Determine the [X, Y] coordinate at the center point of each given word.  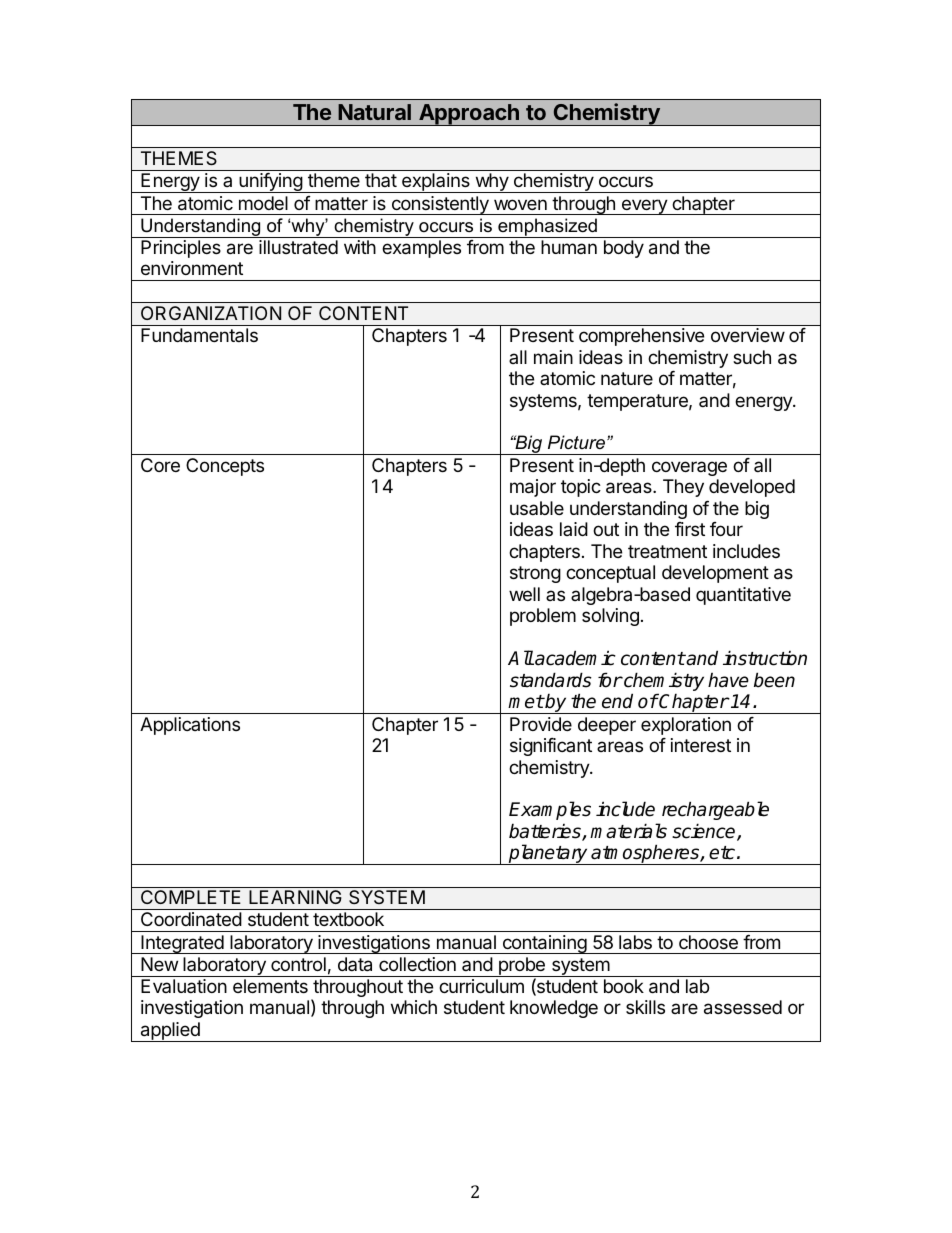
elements [270, 986]
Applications [190, 726]
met [526, 702]
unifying [270, 183]
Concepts [225, 467]
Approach [469, 115]
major [533, 488]
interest [701, 745]
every [644, 207]
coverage [689, 468]
